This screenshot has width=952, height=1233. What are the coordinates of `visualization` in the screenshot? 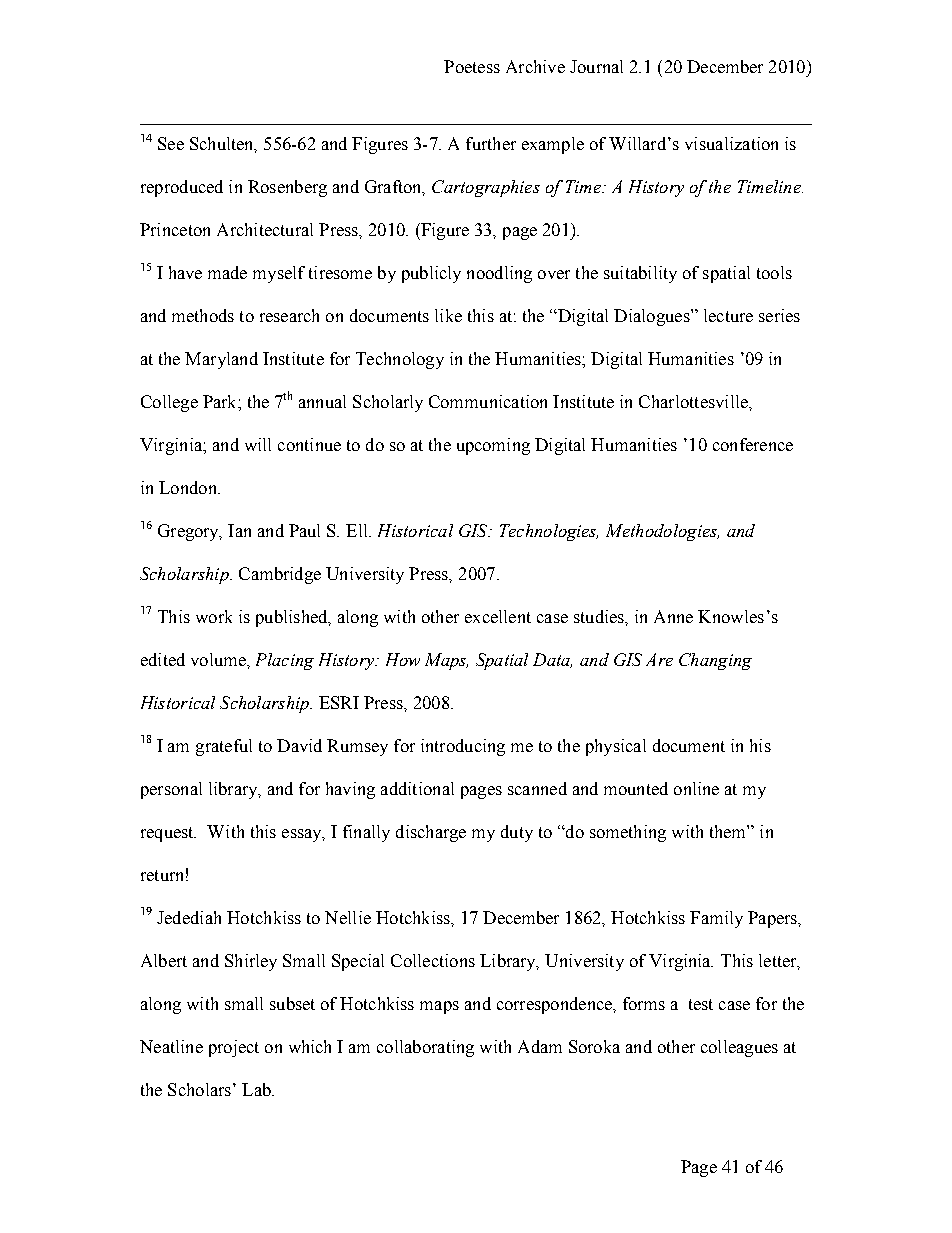 It's located at (731, 143).
